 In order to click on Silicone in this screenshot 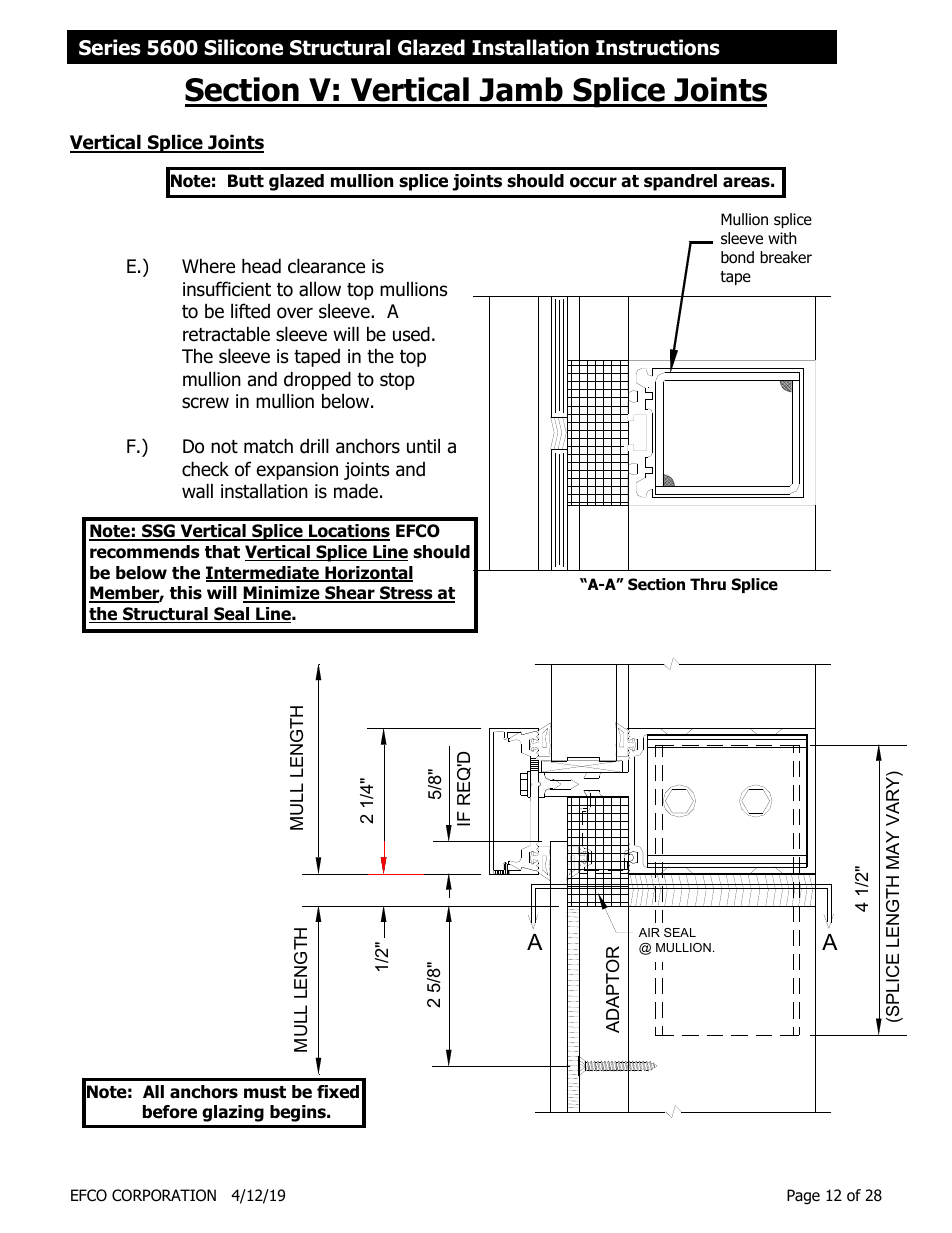, I will do `click(243, 47)`.
